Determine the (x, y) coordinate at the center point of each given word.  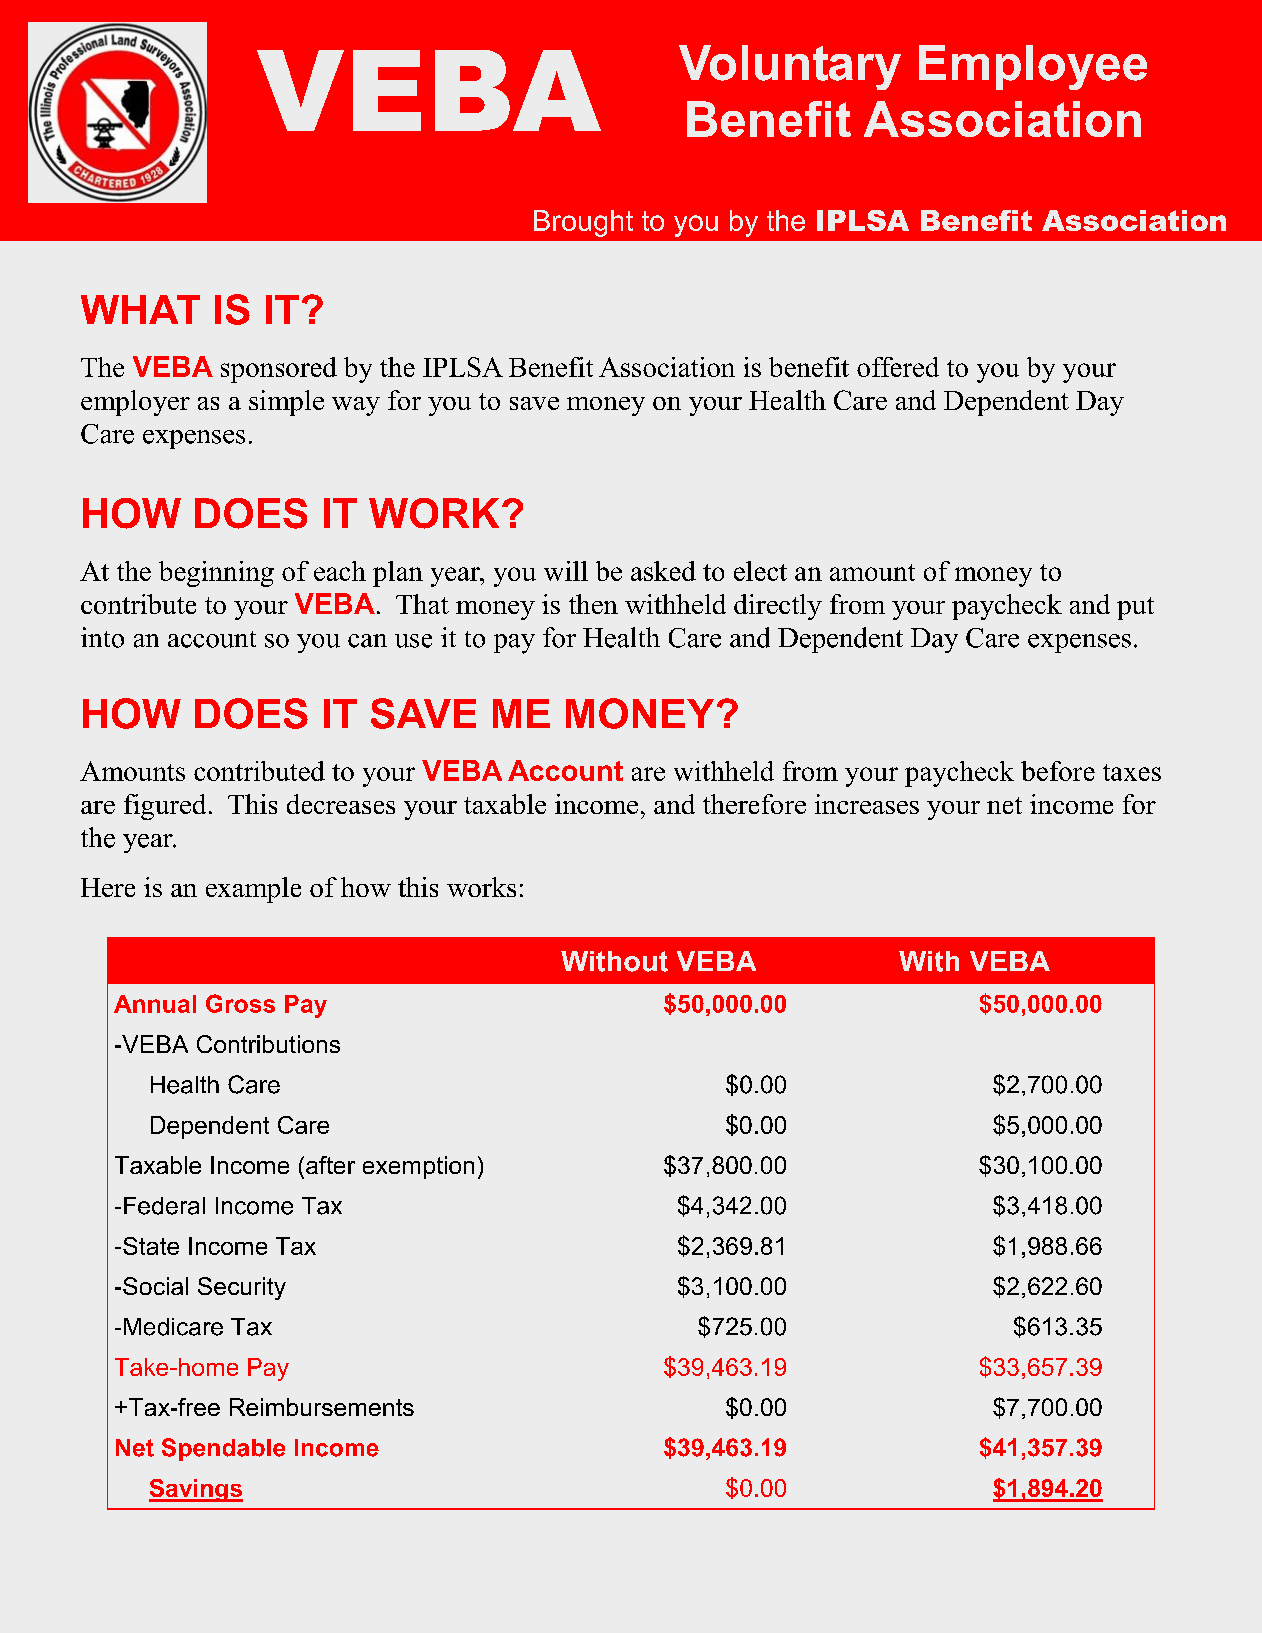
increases (867, 804)
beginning (216, 574)
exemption (418, 1167)
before (1058, 771)
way (356, 406)
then (593, 604)
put (1135, 608)
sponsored (279, 370)
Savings (196, 1490)
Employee (1033, 67)
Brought (583, 223)
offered (898, 367)
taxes (1132, 772)
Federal (164, 1206)
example (253, 890)
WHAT (140, 309)
